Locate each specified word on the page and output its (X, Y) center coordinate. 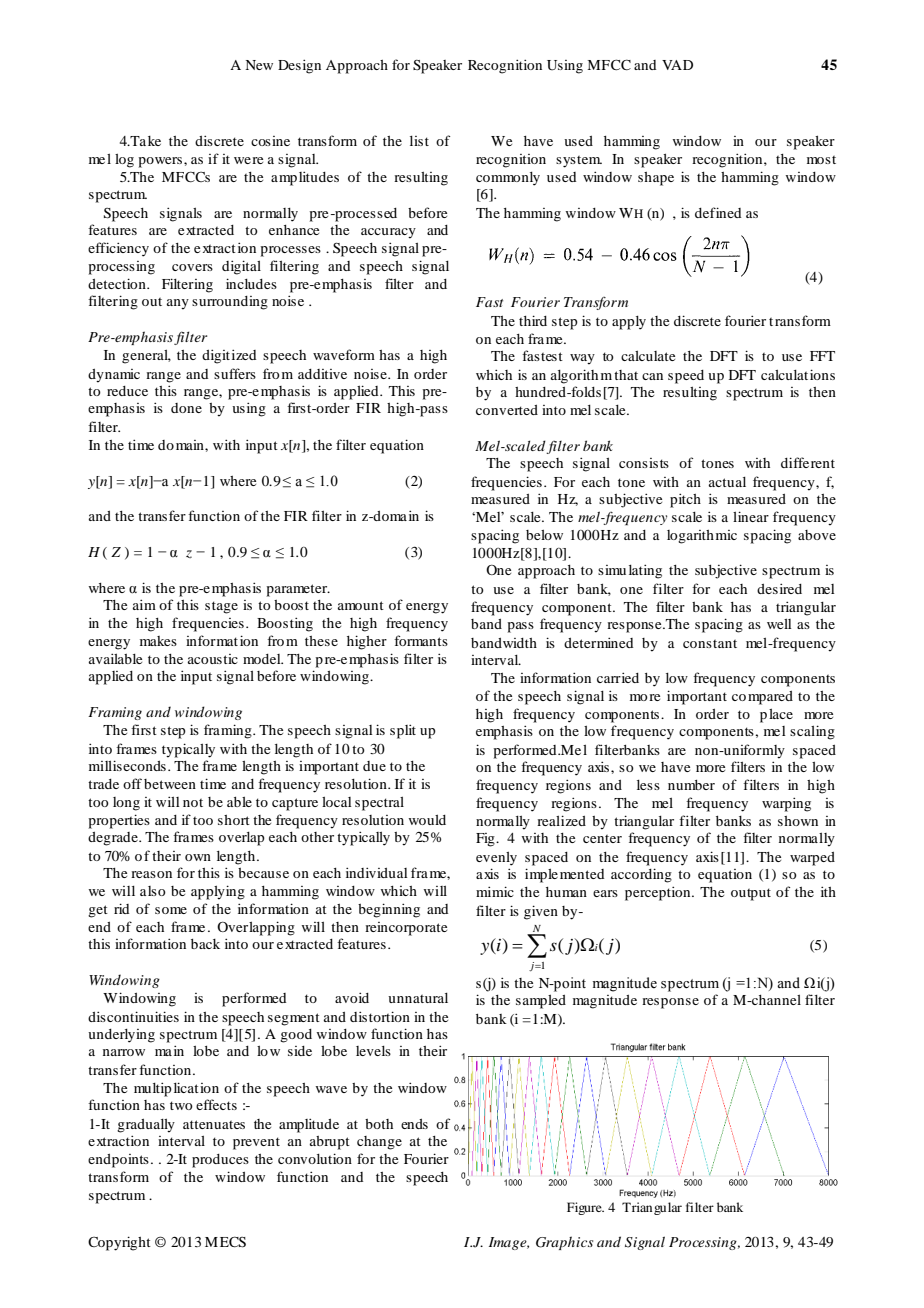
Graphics (564, 1243)
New (259, 65)
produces (220, 1161)
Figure (585, 1208)
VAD (677, 65)
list (419, 141)
